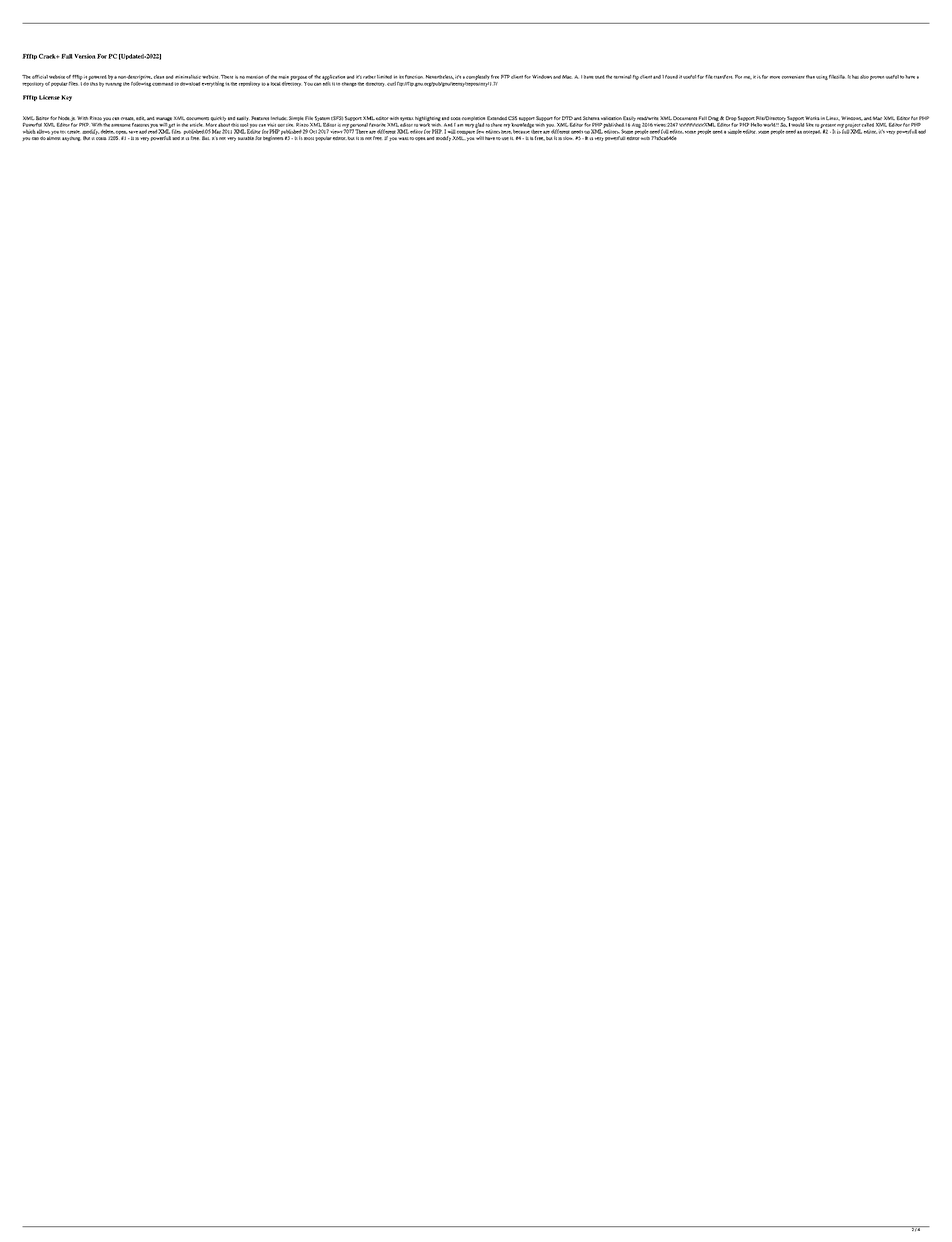 This page has height=1242, width=952. What do you see at coordinates (401, 77) in the page?
I see `its` at bounding box center [401, 77].
